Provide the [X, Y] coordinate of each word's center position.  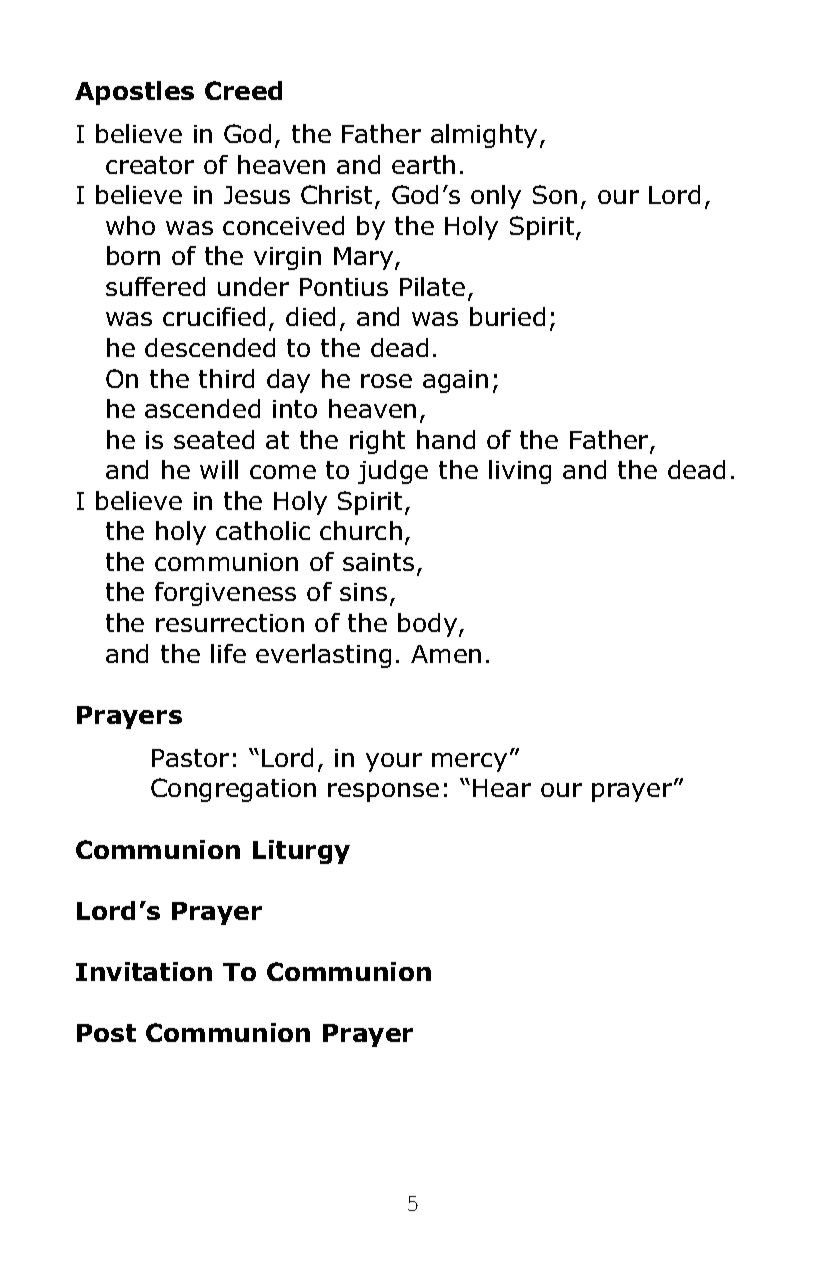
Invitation [144, 971]
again [455, 381]
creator [150, 165]
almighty [484, 136]
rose [386, 381]
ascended [202, 408]
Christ [338, 196]
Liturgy [301, 852]
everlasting [323, 656]
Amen [446, 654]
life [228, 653]
